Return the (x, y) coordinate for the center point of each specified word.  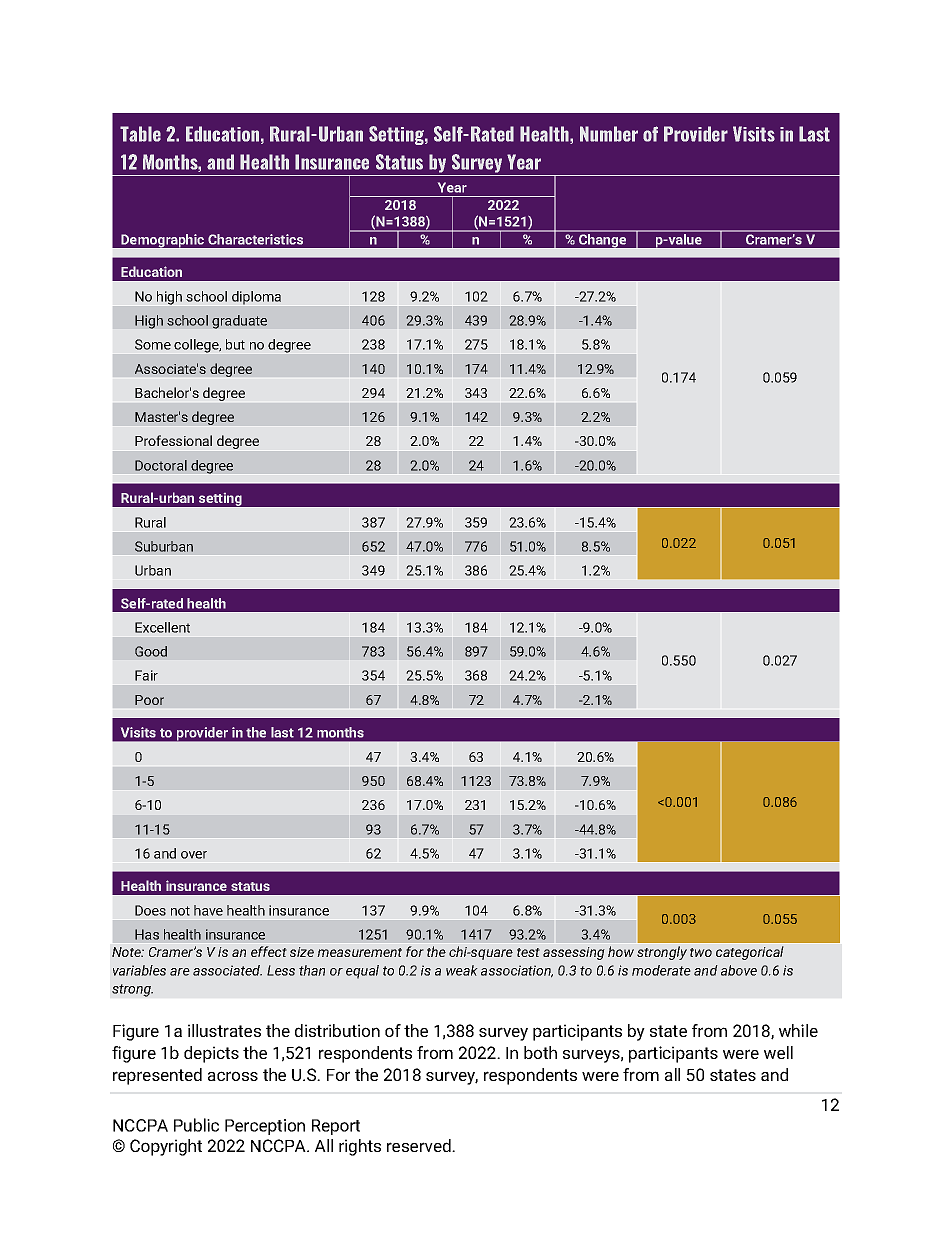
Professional (173, 440)
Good (151, 651)
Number (609, 134)
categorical (750, 953)
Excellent (162, 627)
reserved (420, 1145)
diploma (256, 297)
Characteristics (255, 239)
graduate (239, 322)
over (194, 855)
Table (140, 134)
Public (196, 1125)
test (528, 952)
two (701, 952)
